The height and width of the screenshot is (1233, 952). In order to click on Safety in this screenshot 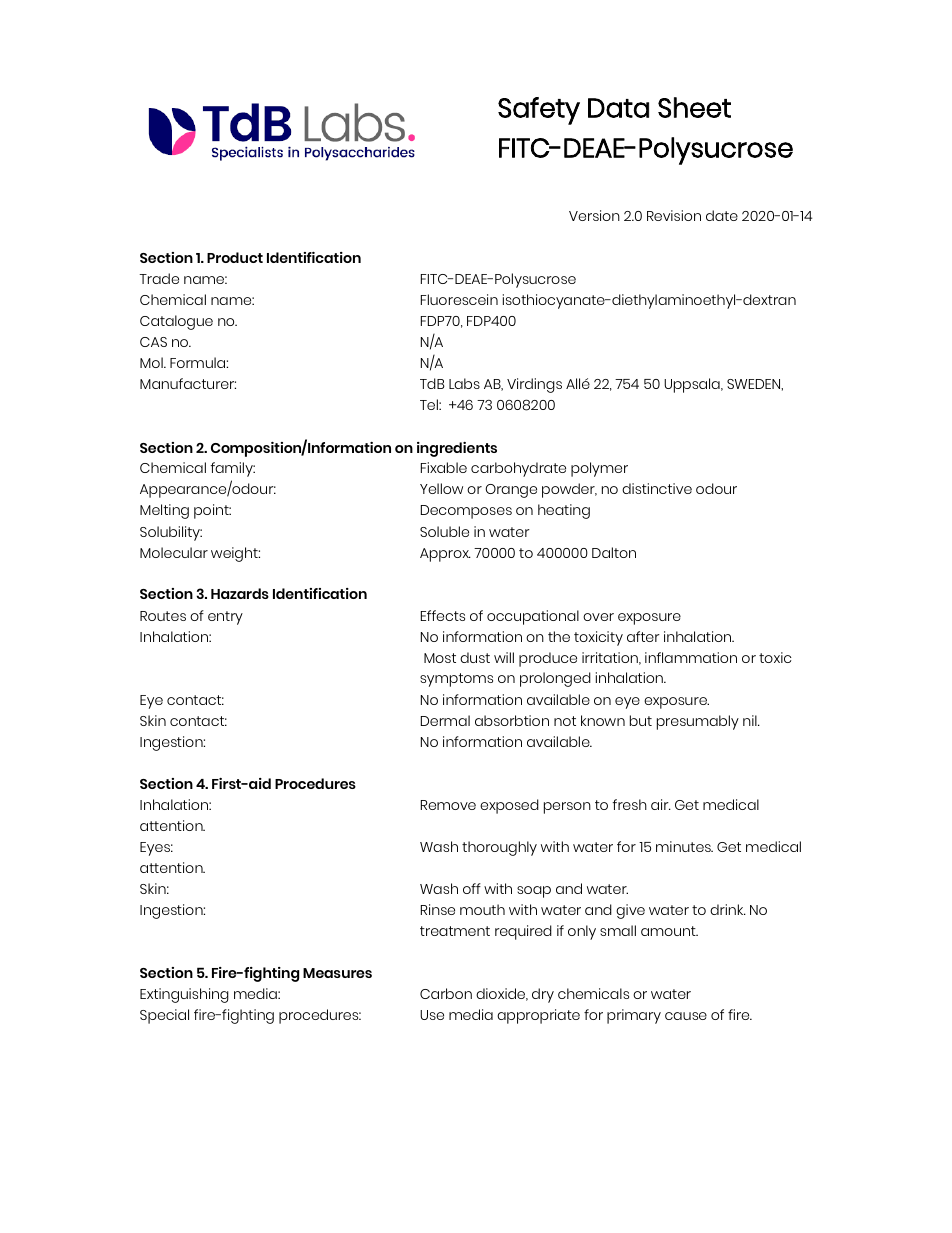, I will do `click(539, 111)`.
